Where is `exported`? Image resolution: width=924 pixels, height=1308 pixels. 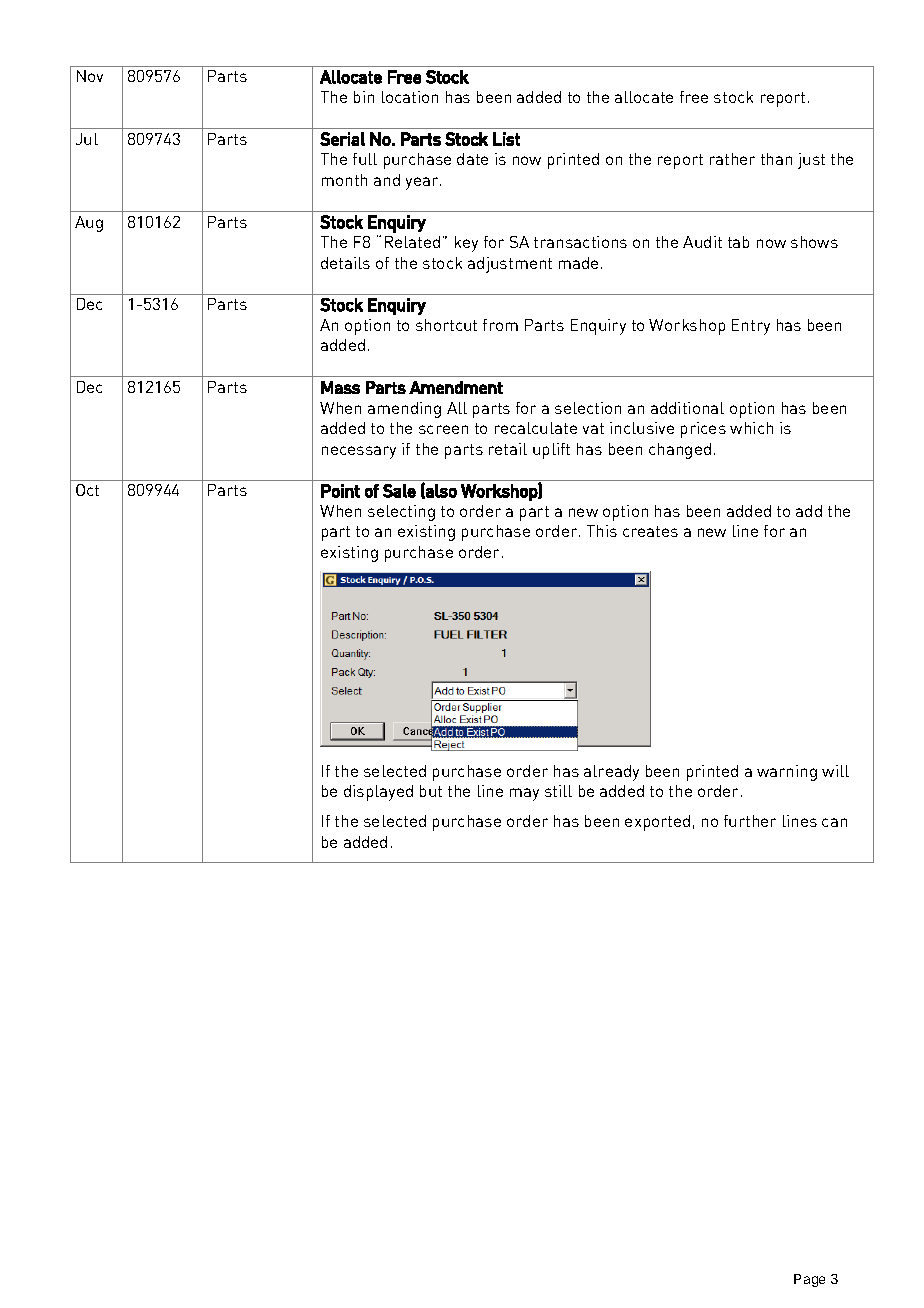
exported is located at coordinates (657, 823).
